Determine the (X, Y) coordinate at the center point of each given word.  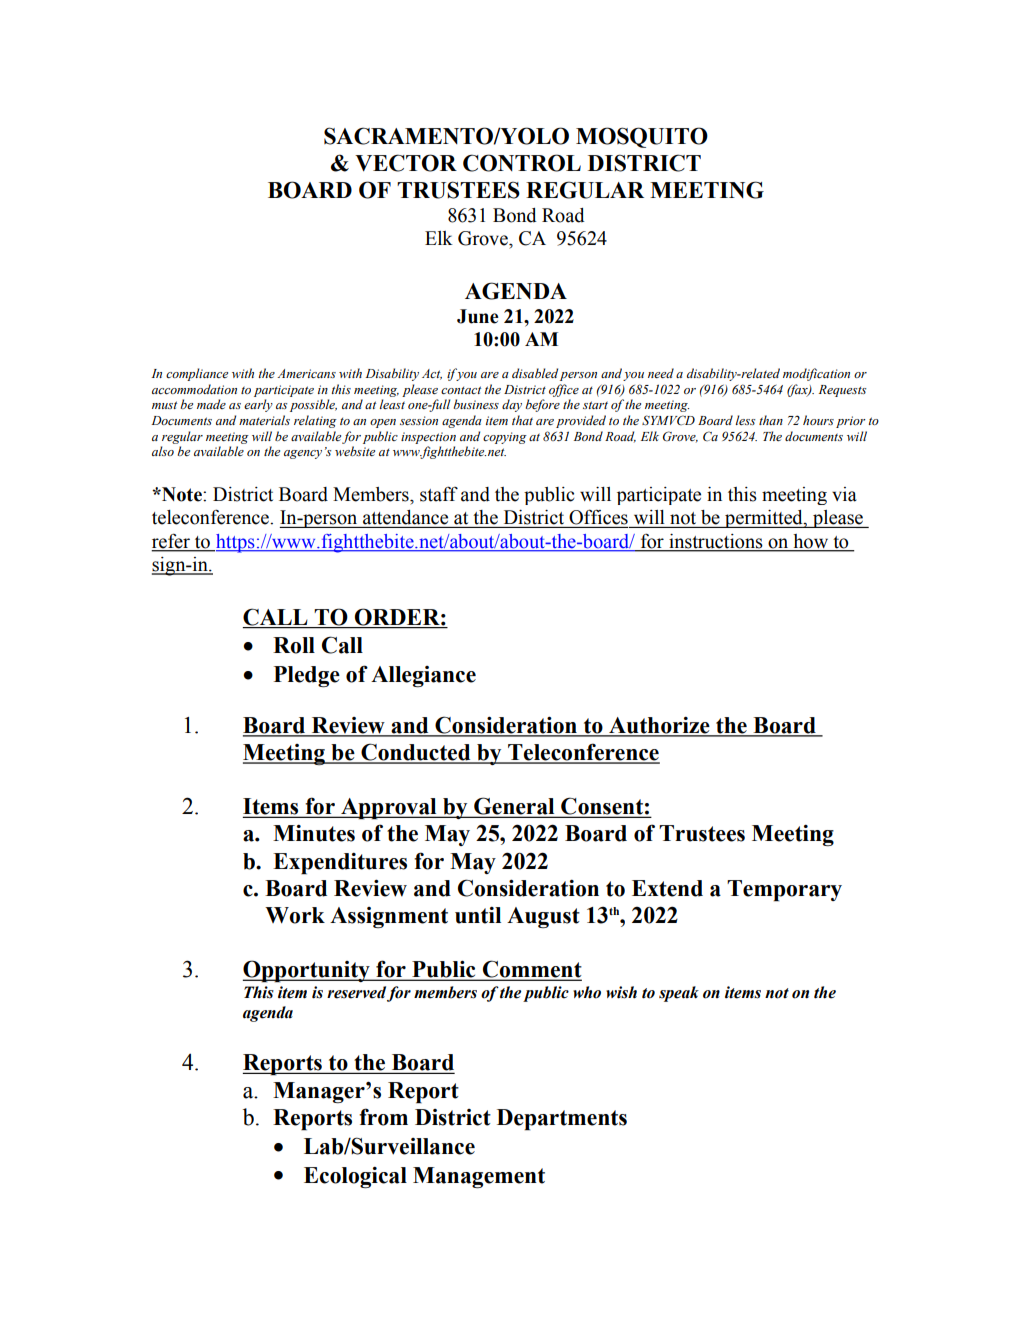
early (258, 405)
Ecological (355, 1177)
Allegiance (423, 676)
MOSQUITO (642, 137)
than (771, 420)
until (478, 915)
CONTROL (522, 163)
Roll (294, 645)
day (512, 405)
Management (479, 1177)
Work (295, 915)
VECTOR (406, 163)
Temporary (784, 891)
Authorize (659, 726)
